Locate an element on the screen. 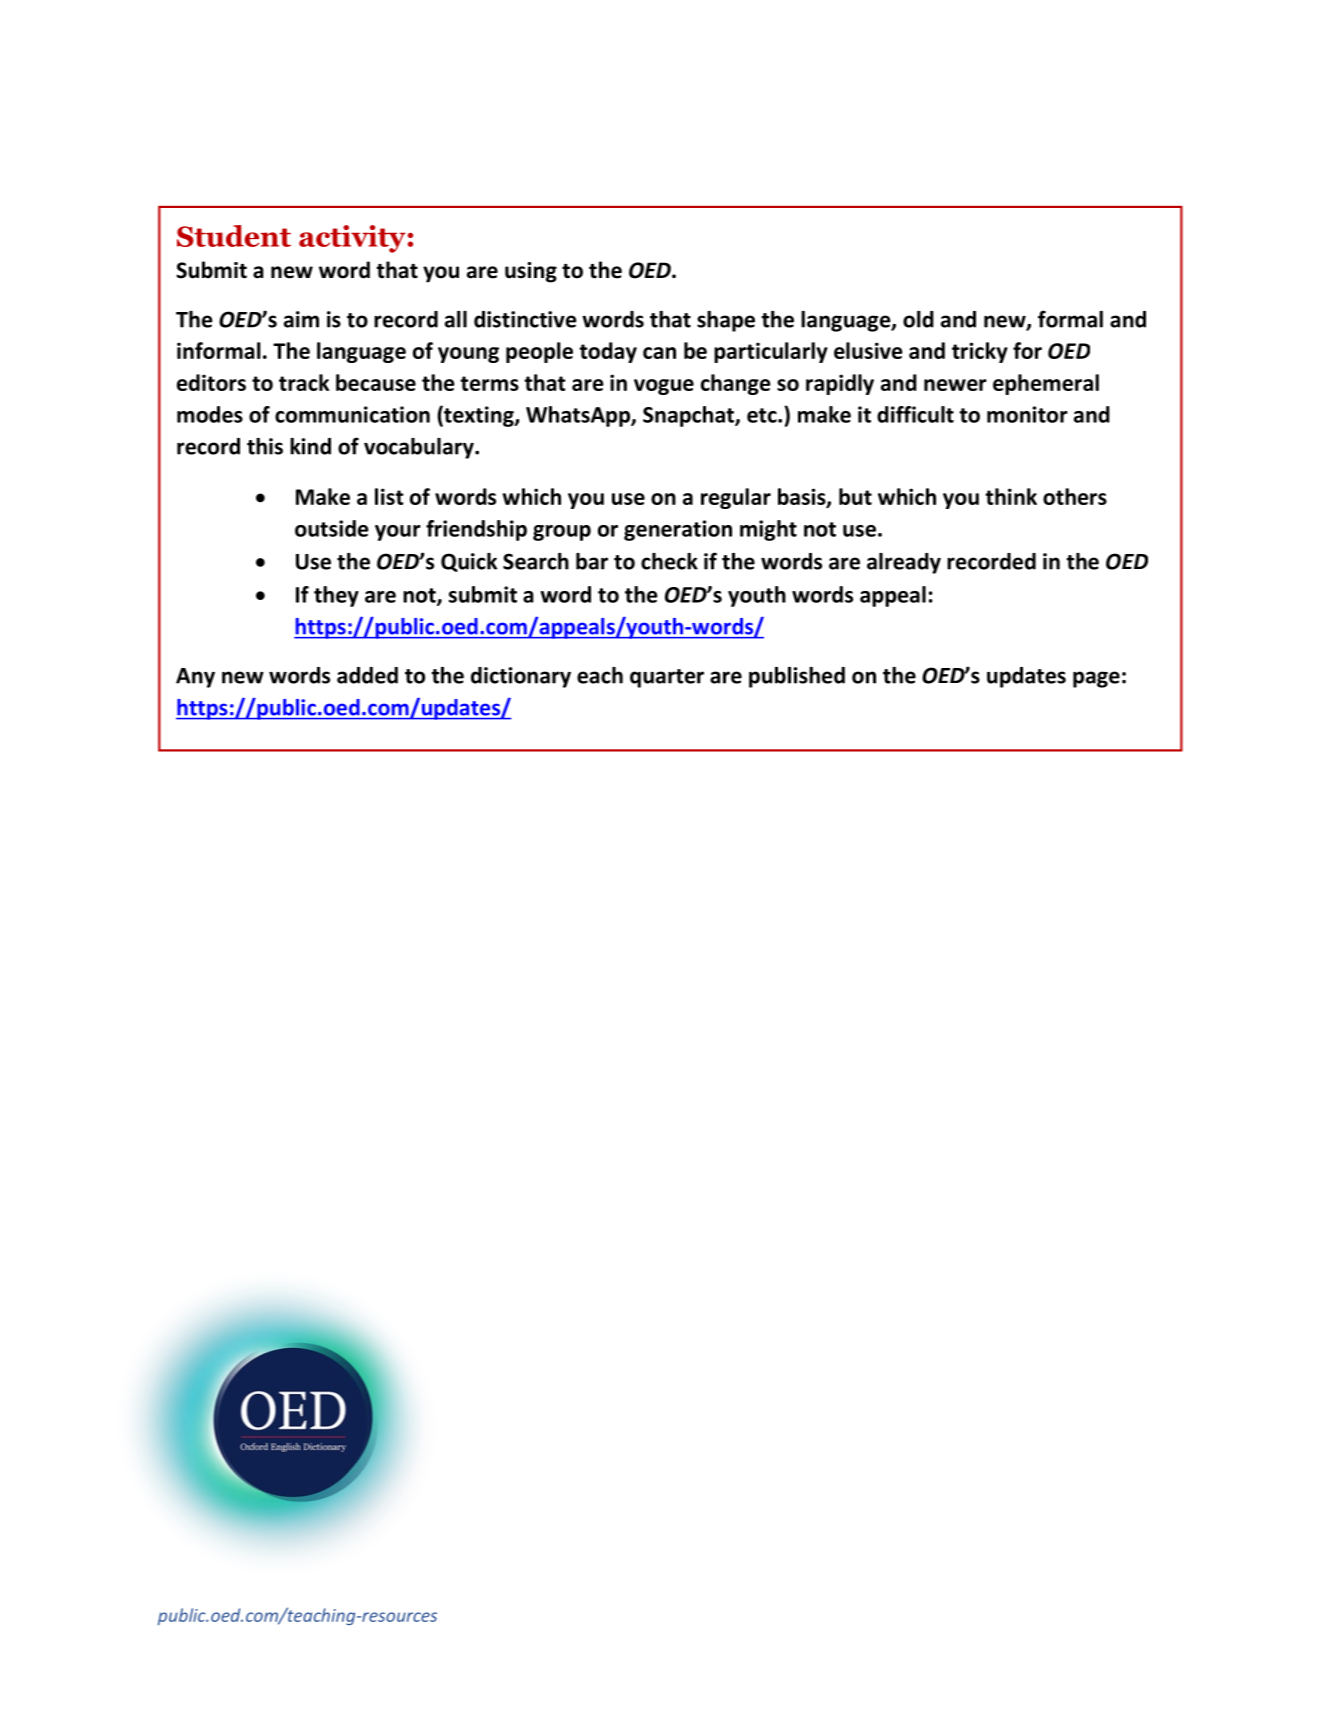 This screenshot has width=1340, height=1734. communication is located at coordinates (352, 414).
